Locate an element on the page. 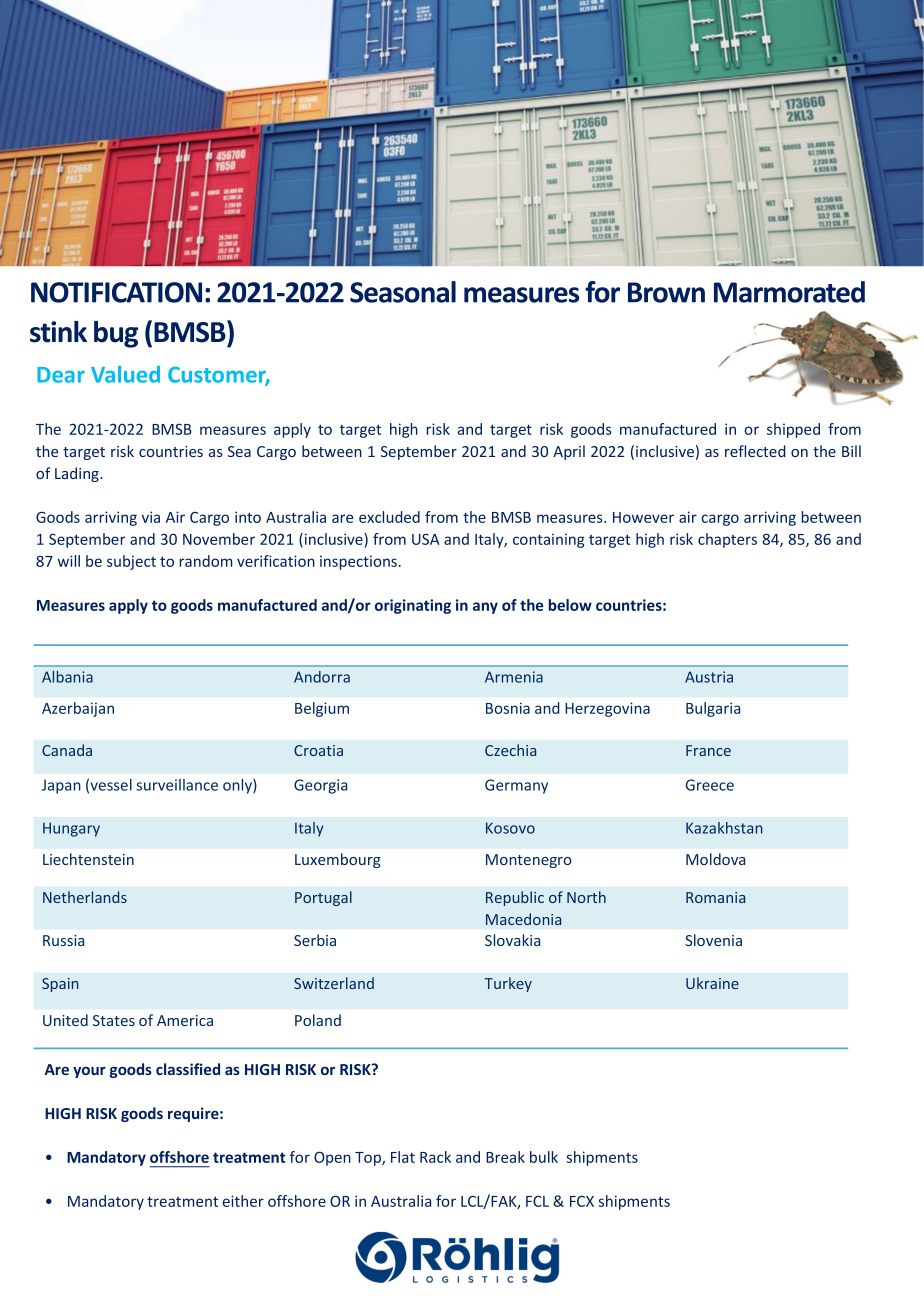 The height and width of the page is (1309, 924). either is located at coordinates (243, 1201).
